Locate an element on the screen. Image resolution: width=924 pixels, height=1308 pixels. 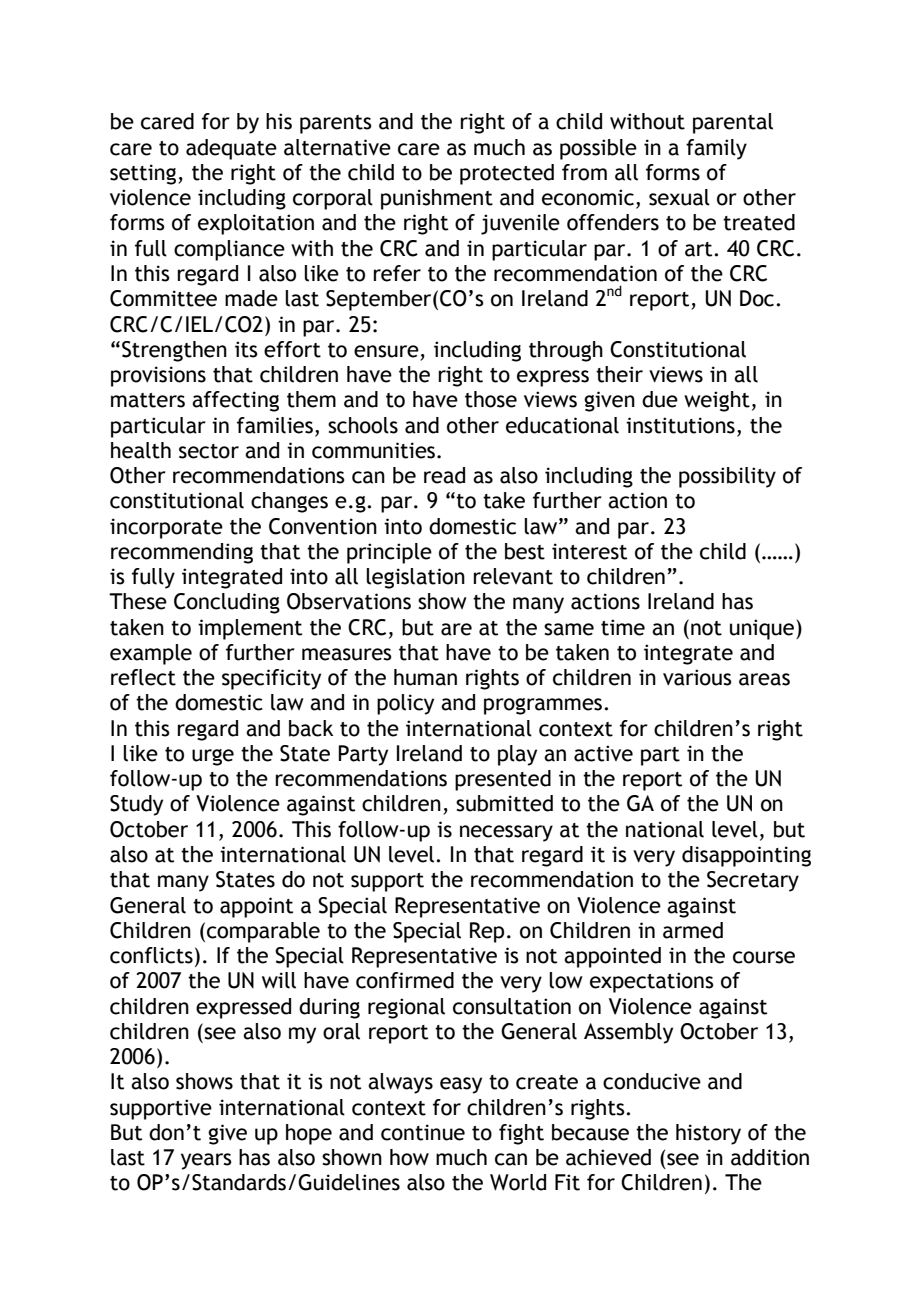
human is located at coordinates (425, 677).
